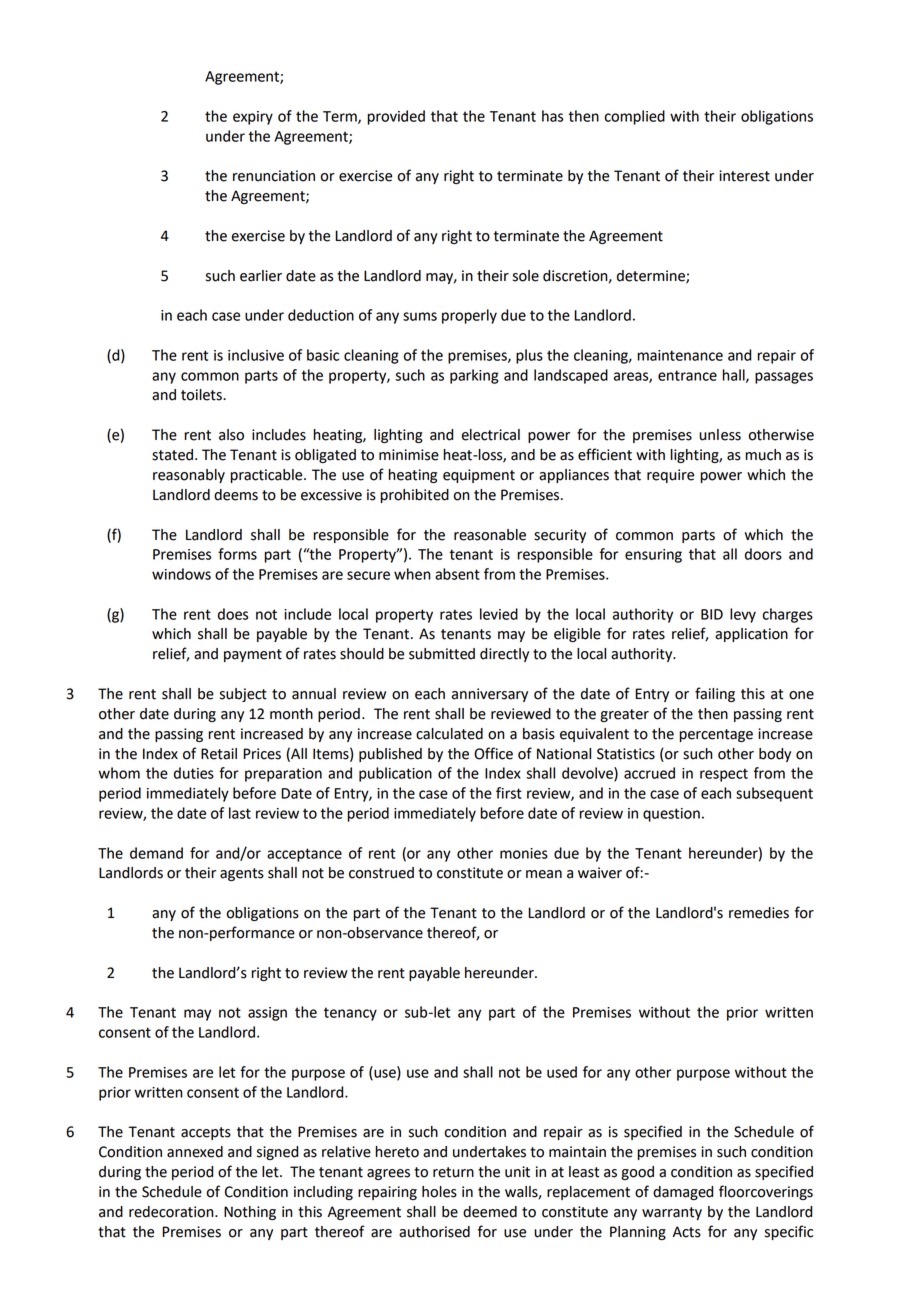 The height and width of the screenshot is (1308, 924). Describe the element at coordinates (744, 176) in the screenshot. I see `interest` at that location.
